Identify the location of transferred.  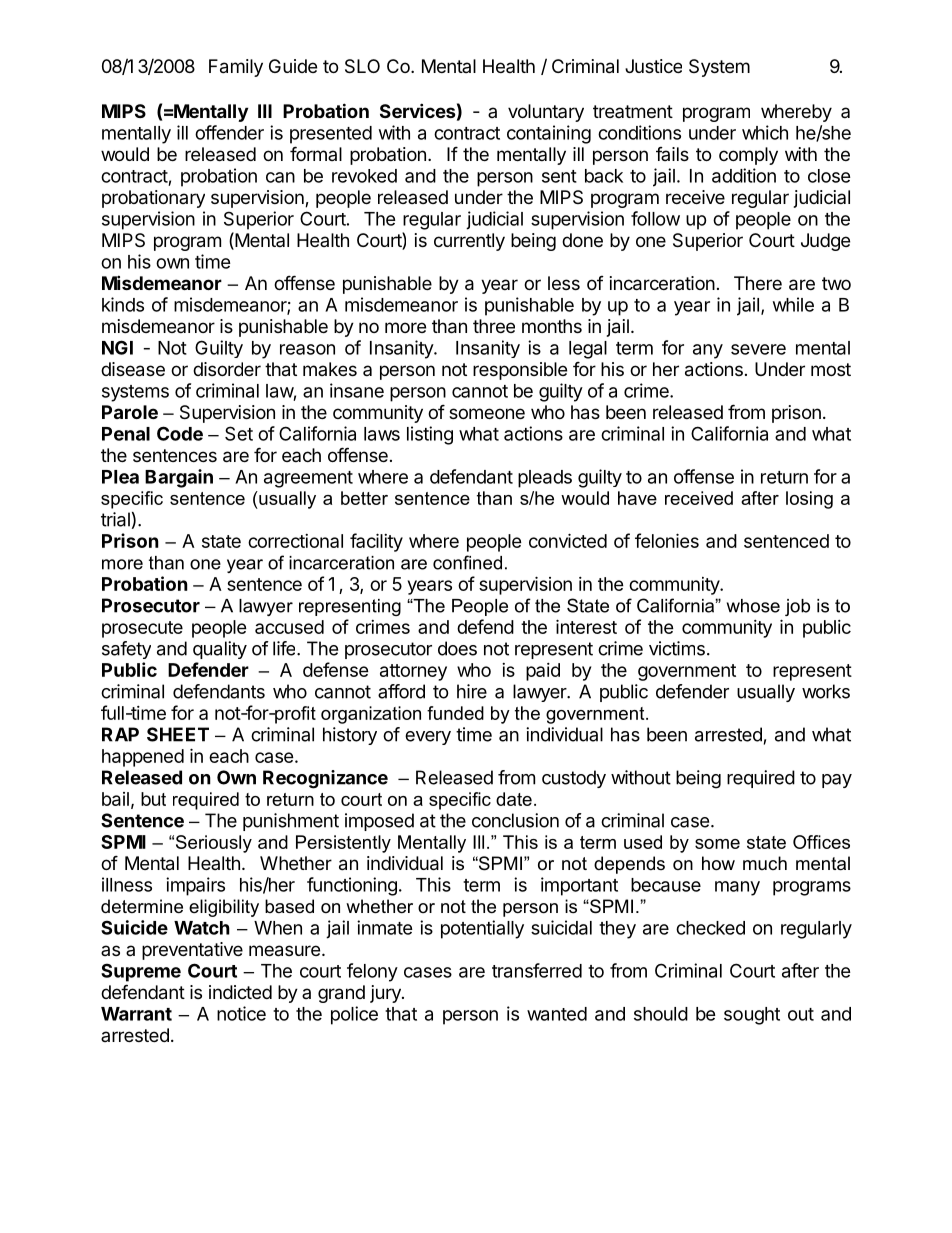
(537, 970).
